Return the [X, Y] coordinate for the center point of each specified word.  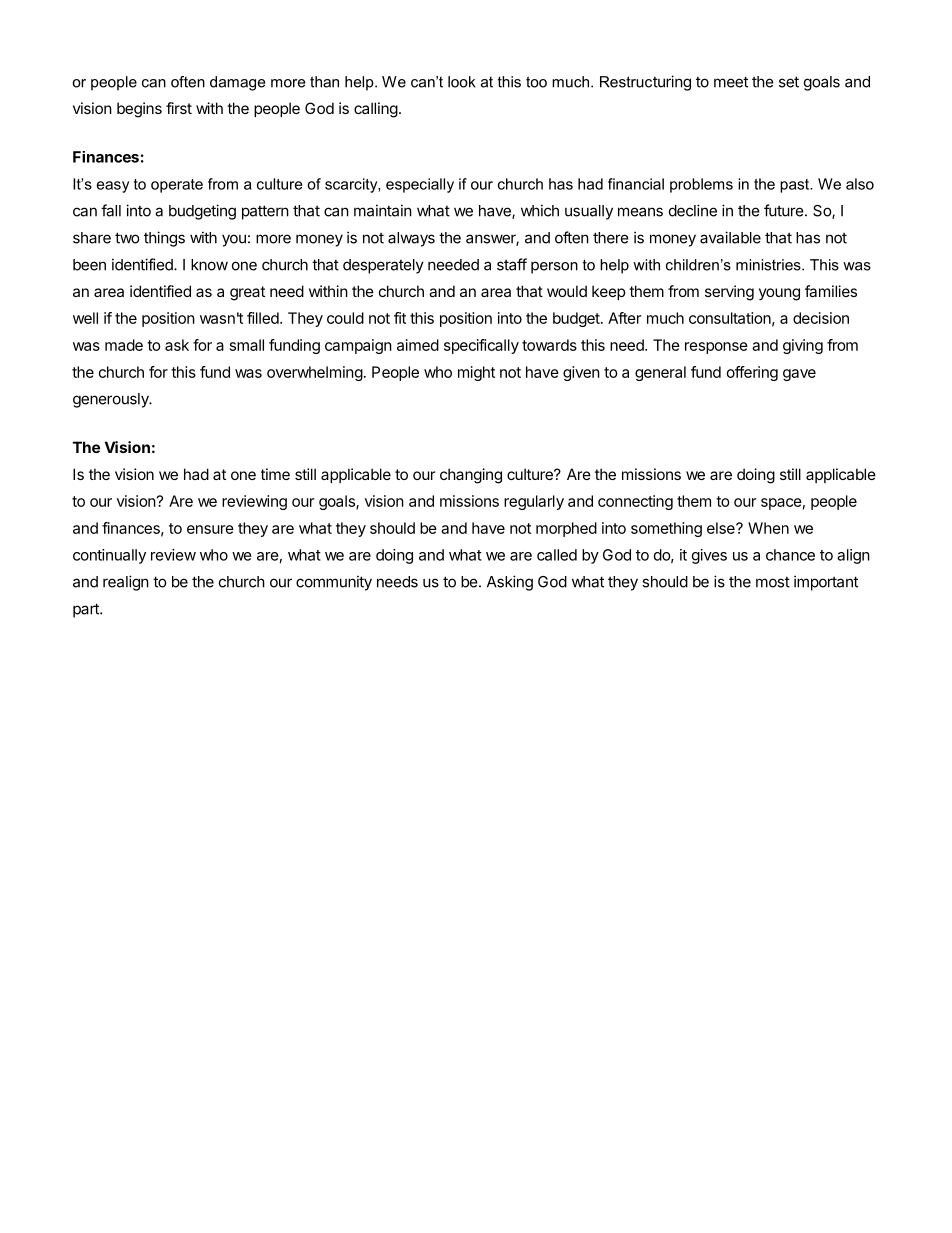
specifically [481, 346]
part [87, 610]
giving [803, 346]
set [789, 82]
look [462, 82]
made [124, 345]
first [179, 108]
